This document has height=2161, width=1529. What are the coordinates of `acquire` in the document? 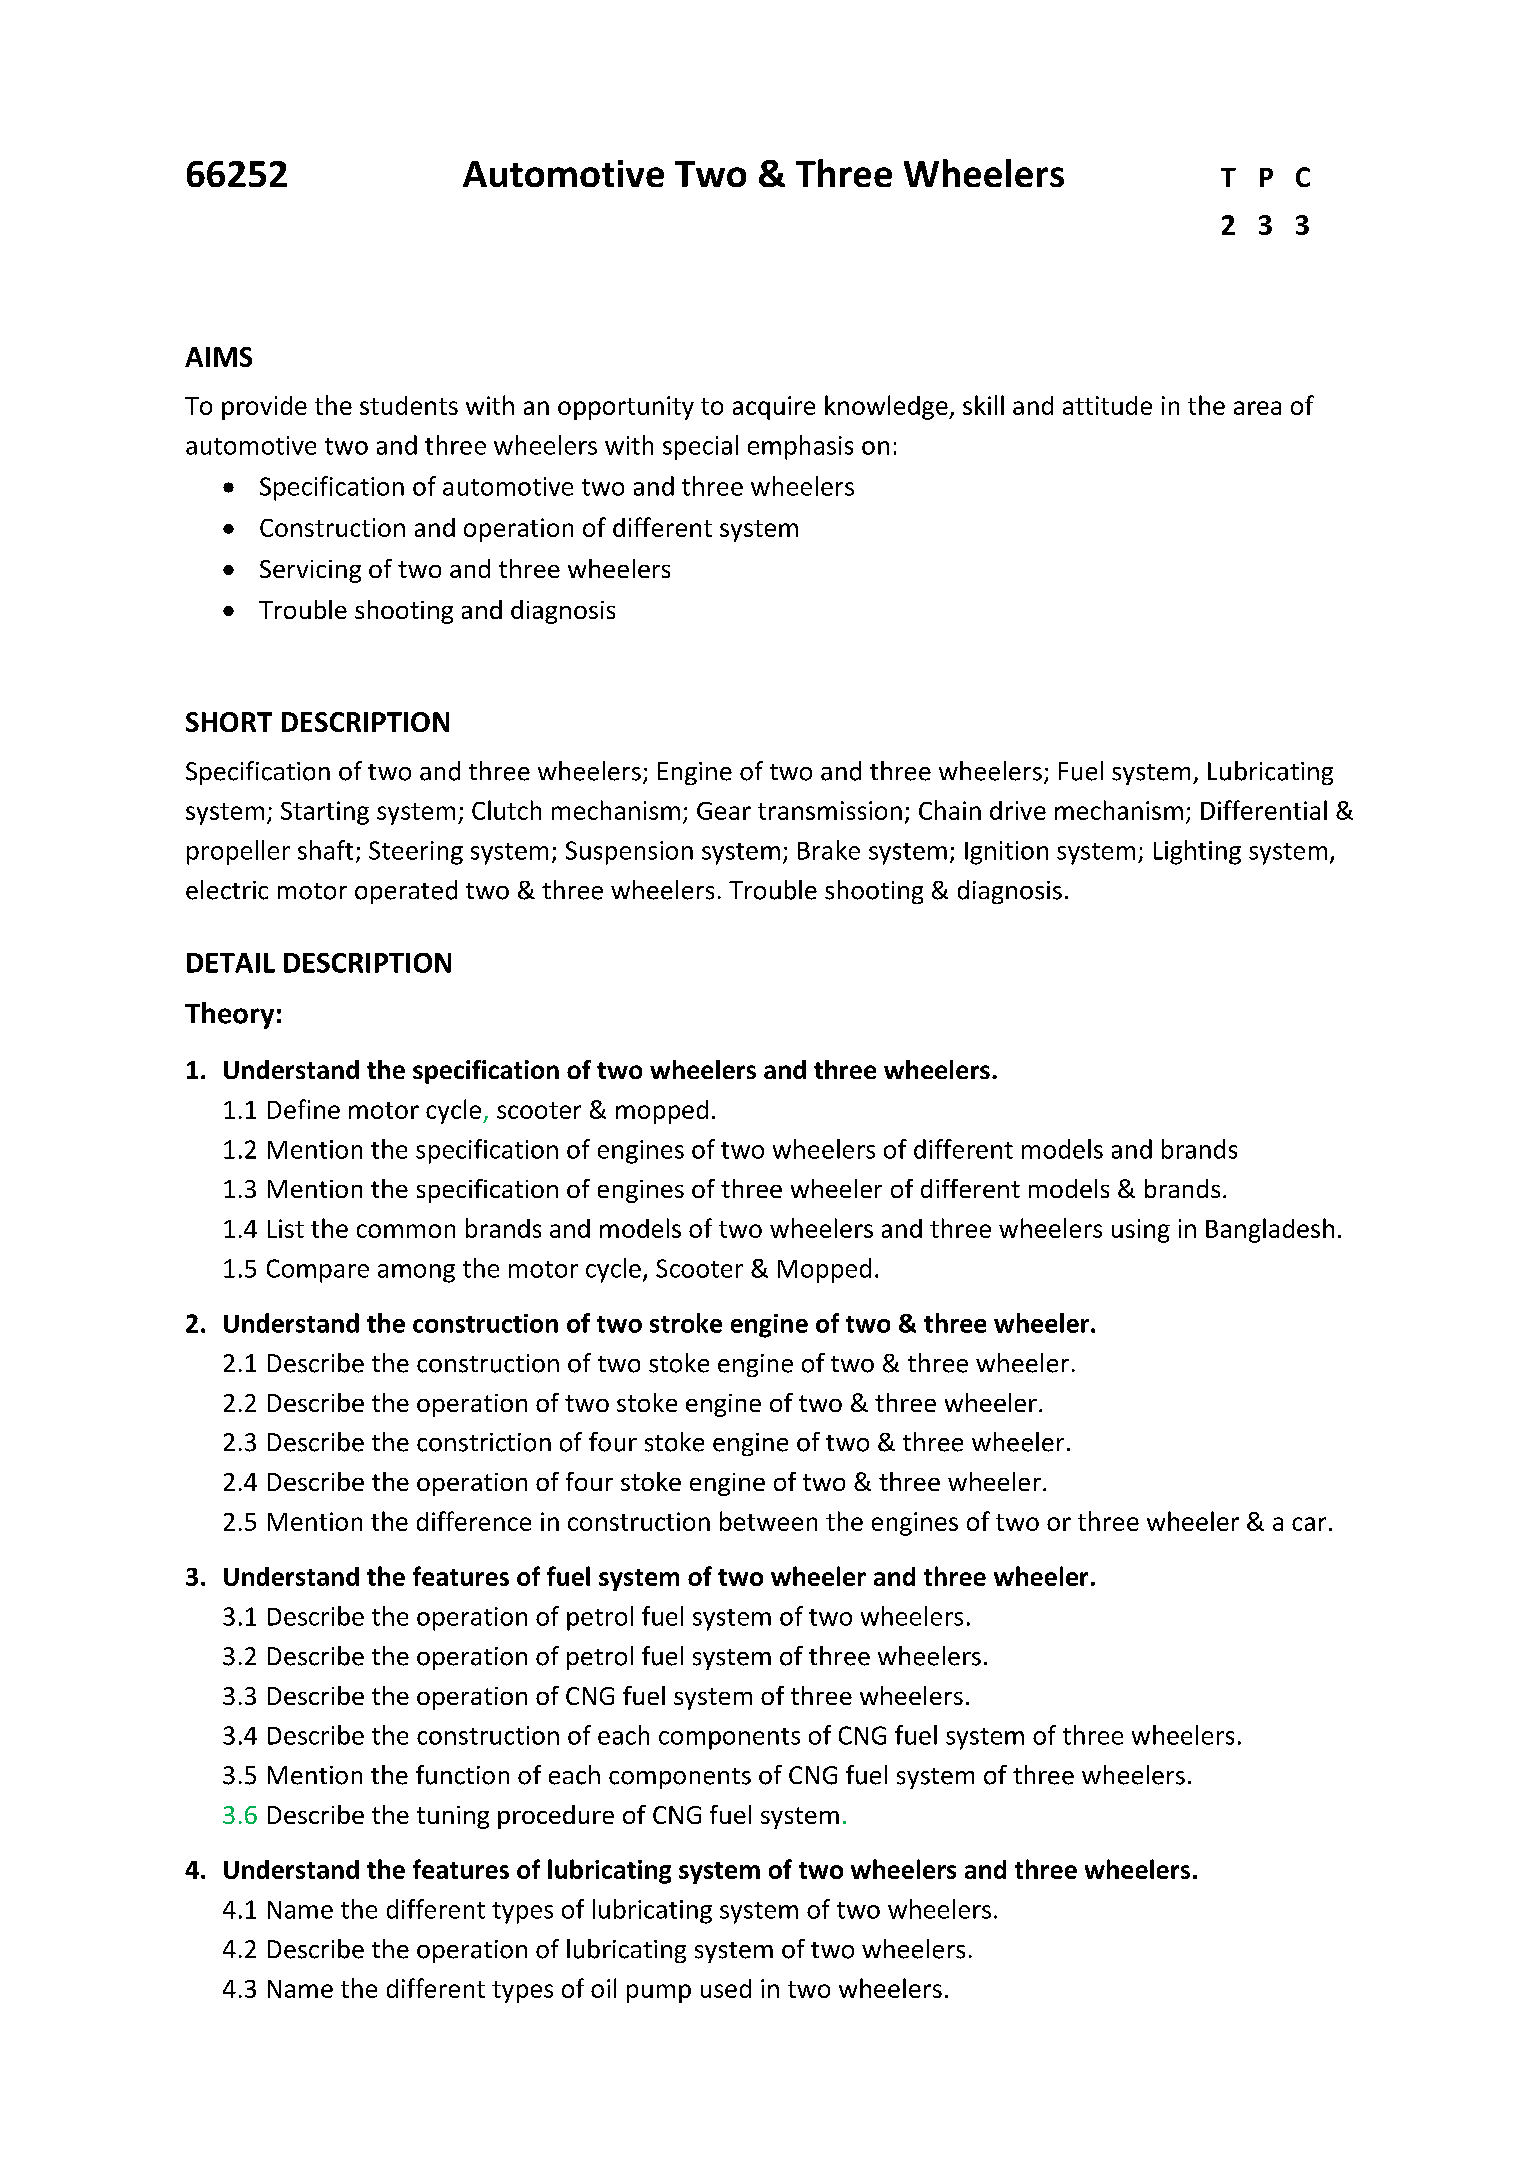 It's located at (774, 408).
